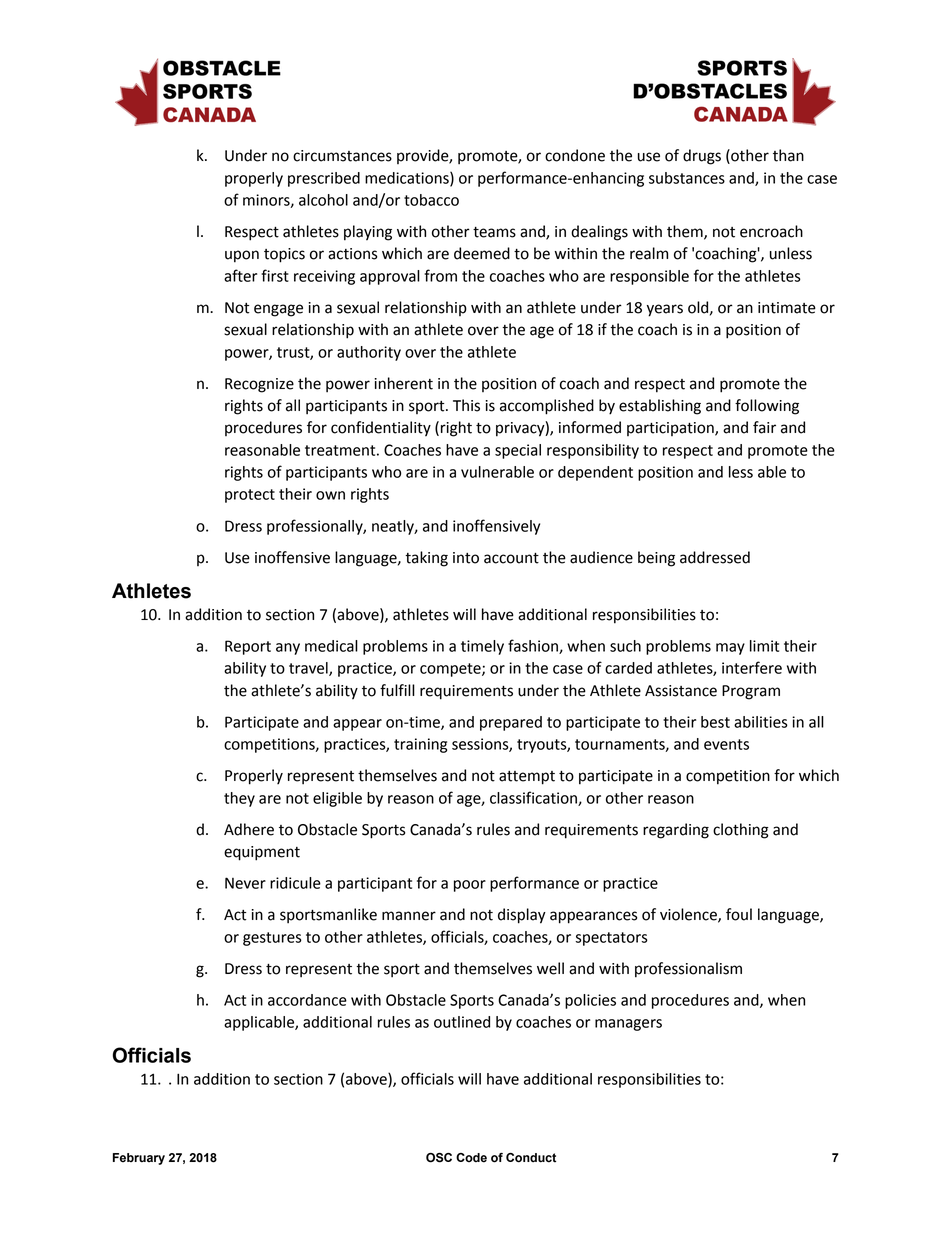 This screenshot has height=1233, width=952. What do you see at coordinates (420, 745) in the screenshot?
I see `training` at bounding box center [420, 745].
